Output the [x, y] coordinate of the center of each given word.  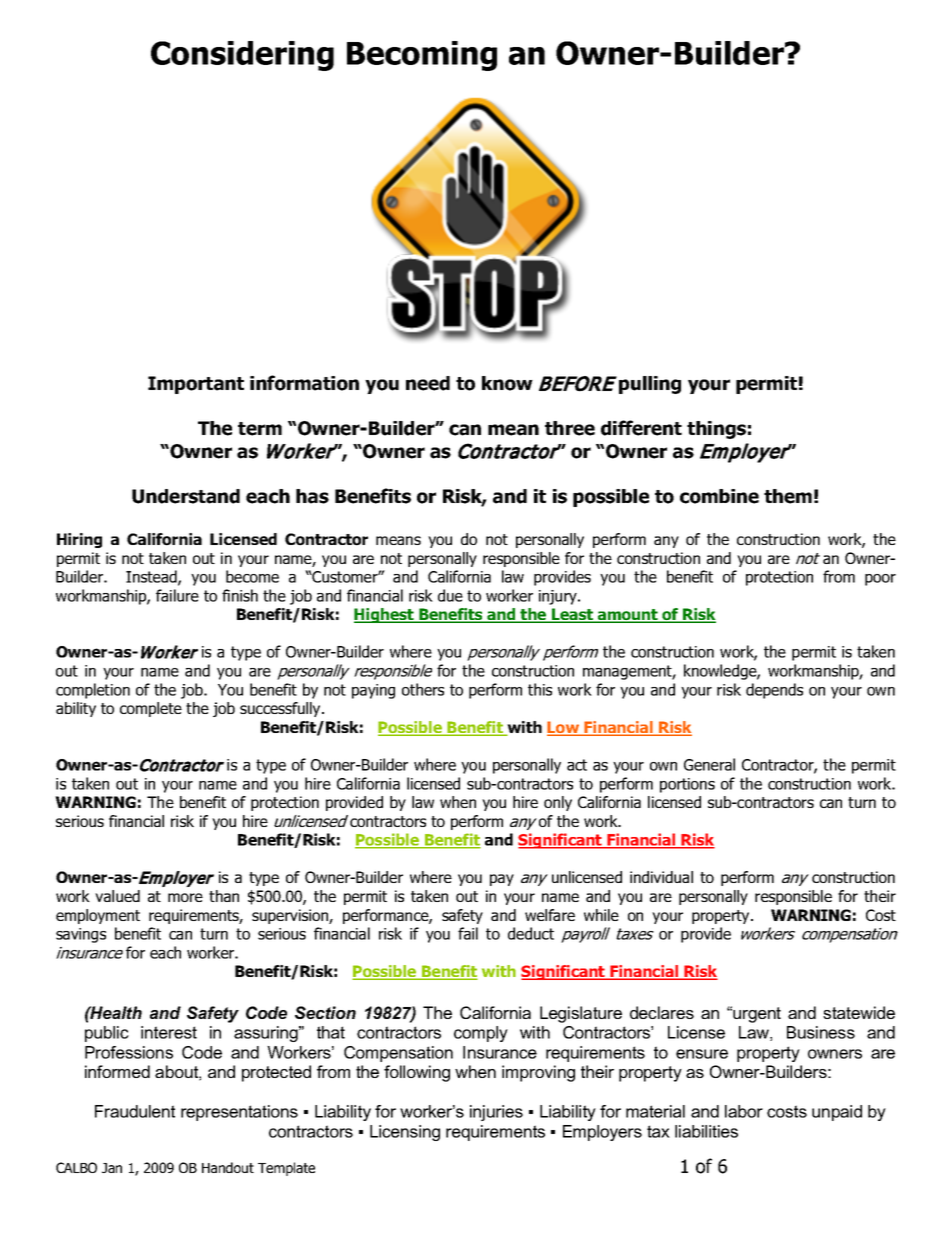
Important [196, 385]
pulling [650, 385]
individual [661, 877]
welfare [550, 915]
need [428, 383]
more [185, 897]
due [450, 595]
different [641, 428]
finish [240, 595]
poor [880, 580]
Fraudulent [135, 1111]
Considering [242, 56]
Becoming [422, 56]
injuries [496, 1113]
